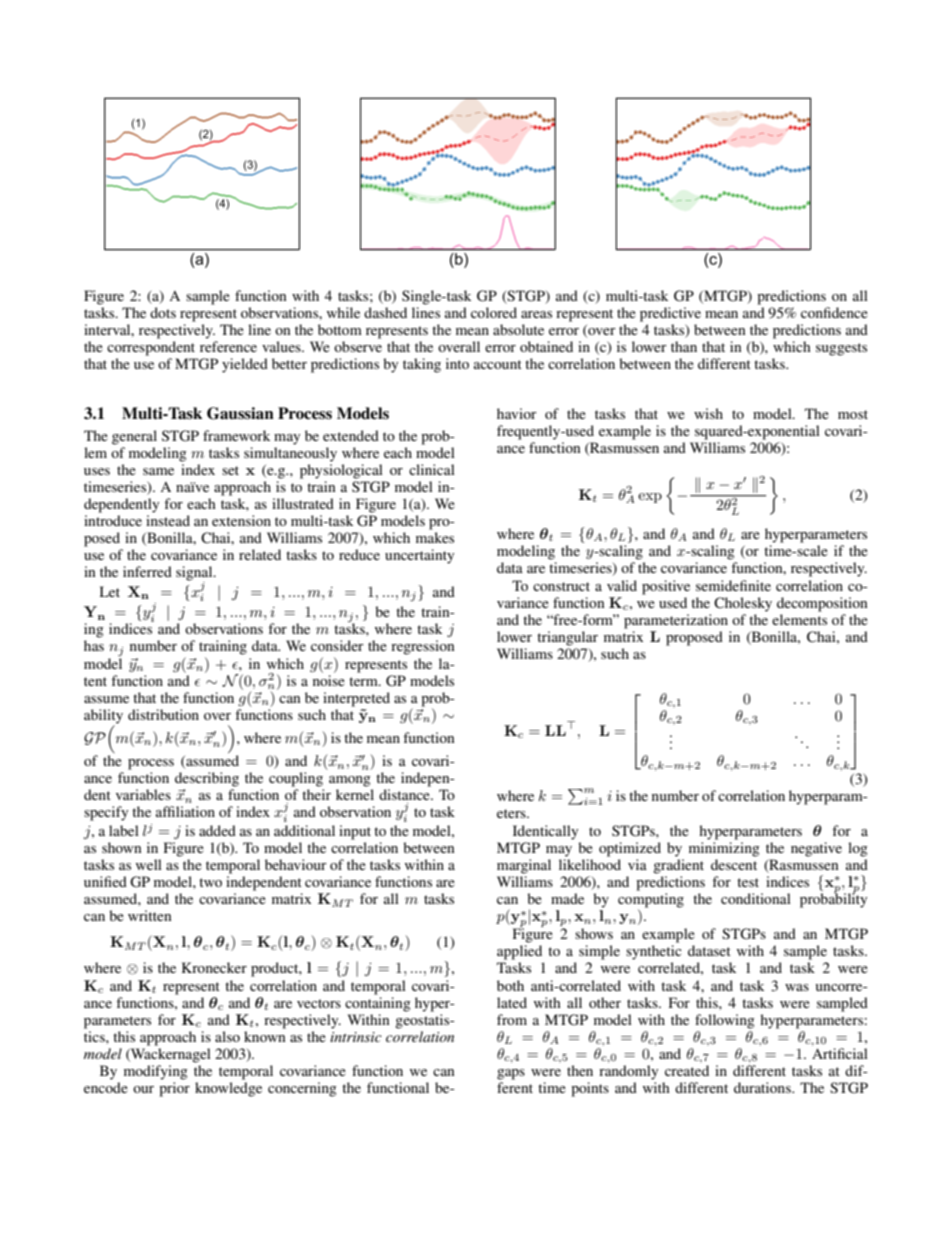 This screenshot has width=952, height=1233. I want to click on instead, so click(168, 520).
